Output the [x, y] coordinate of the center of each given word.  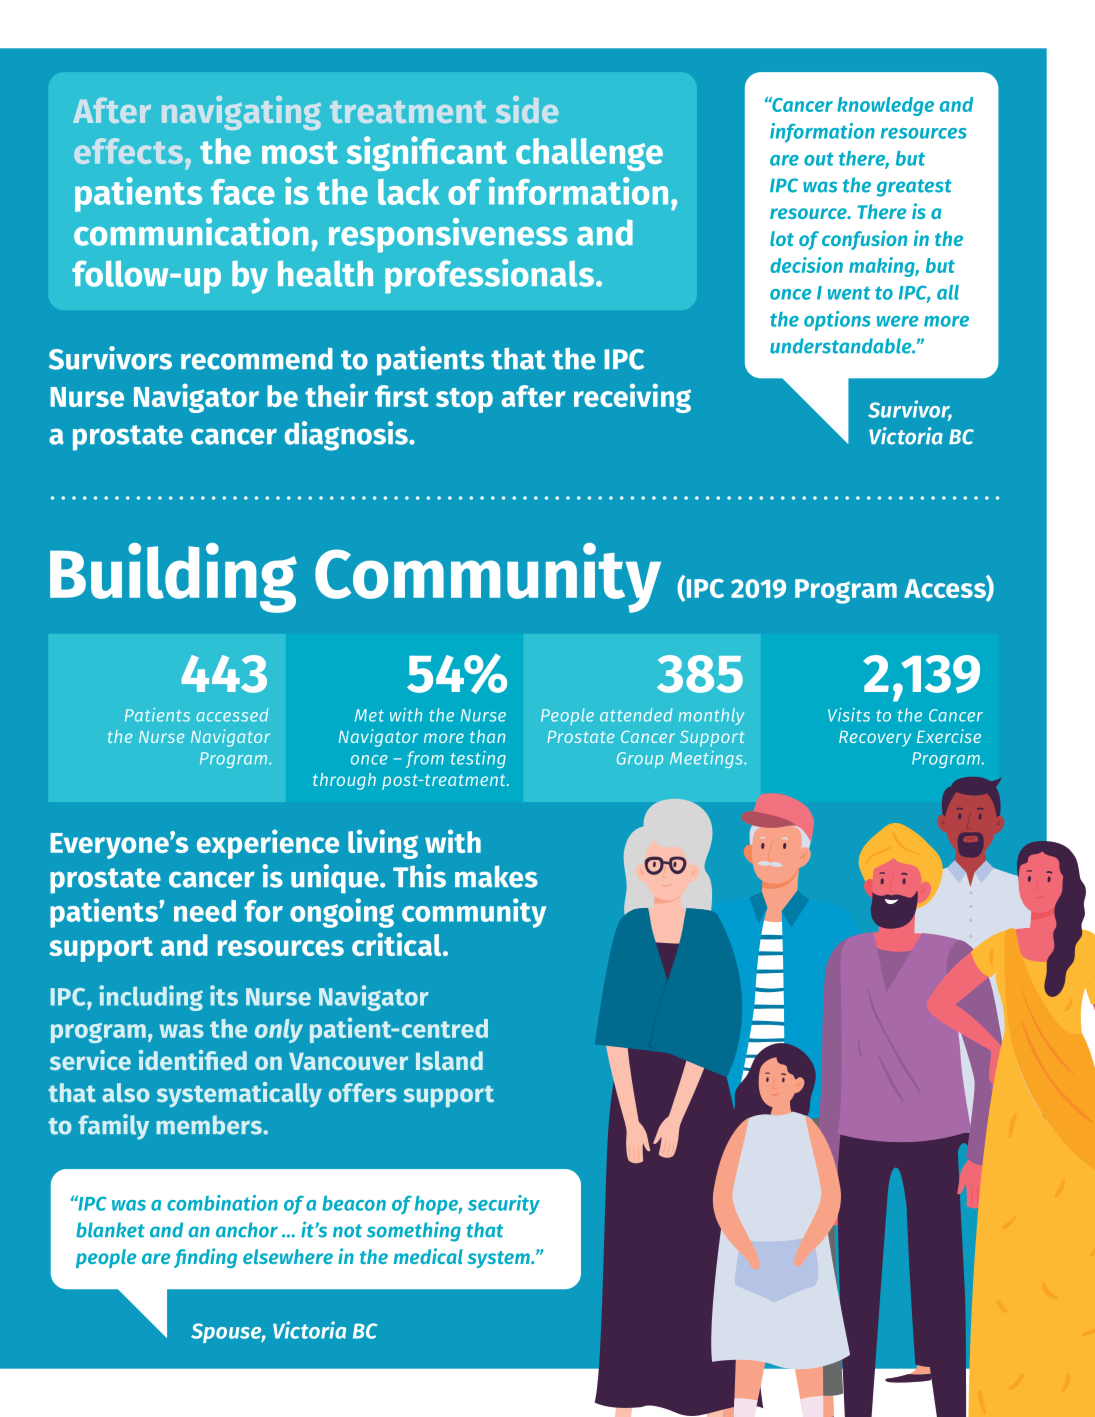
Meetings [707, 759]
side [527, 109]
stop [464, 400]
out [819, 159]
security [504, 1205]
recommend [257, 358]
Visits [849, 715]
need [205, 911]
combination [222, 1203]
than [487, 736]
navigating [241, 113]
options [837, 321]
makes [496, 876]
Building [173, 578]
